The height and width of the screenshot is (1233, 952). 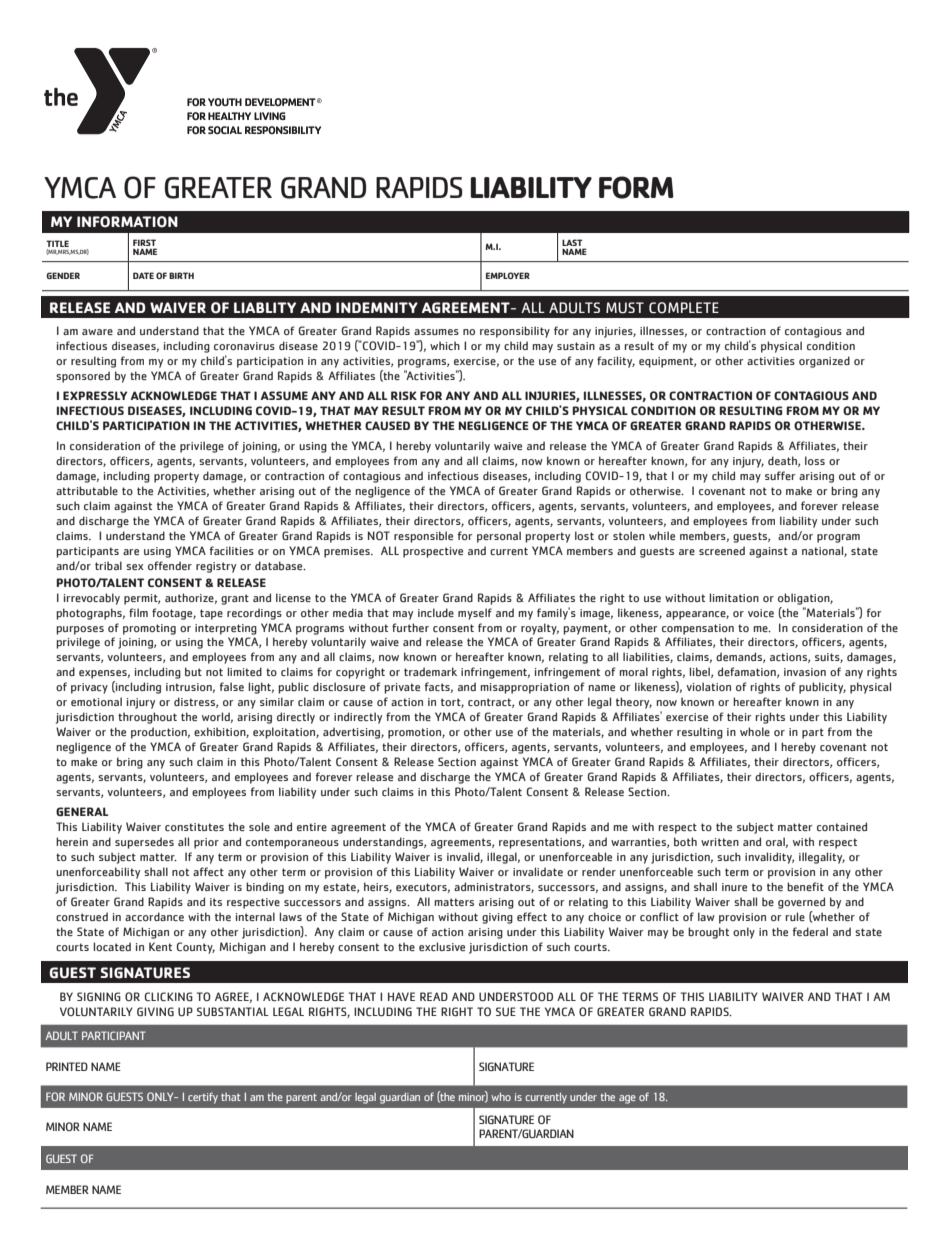 I want to click on BIRTH, so click(x=181, y=275).
